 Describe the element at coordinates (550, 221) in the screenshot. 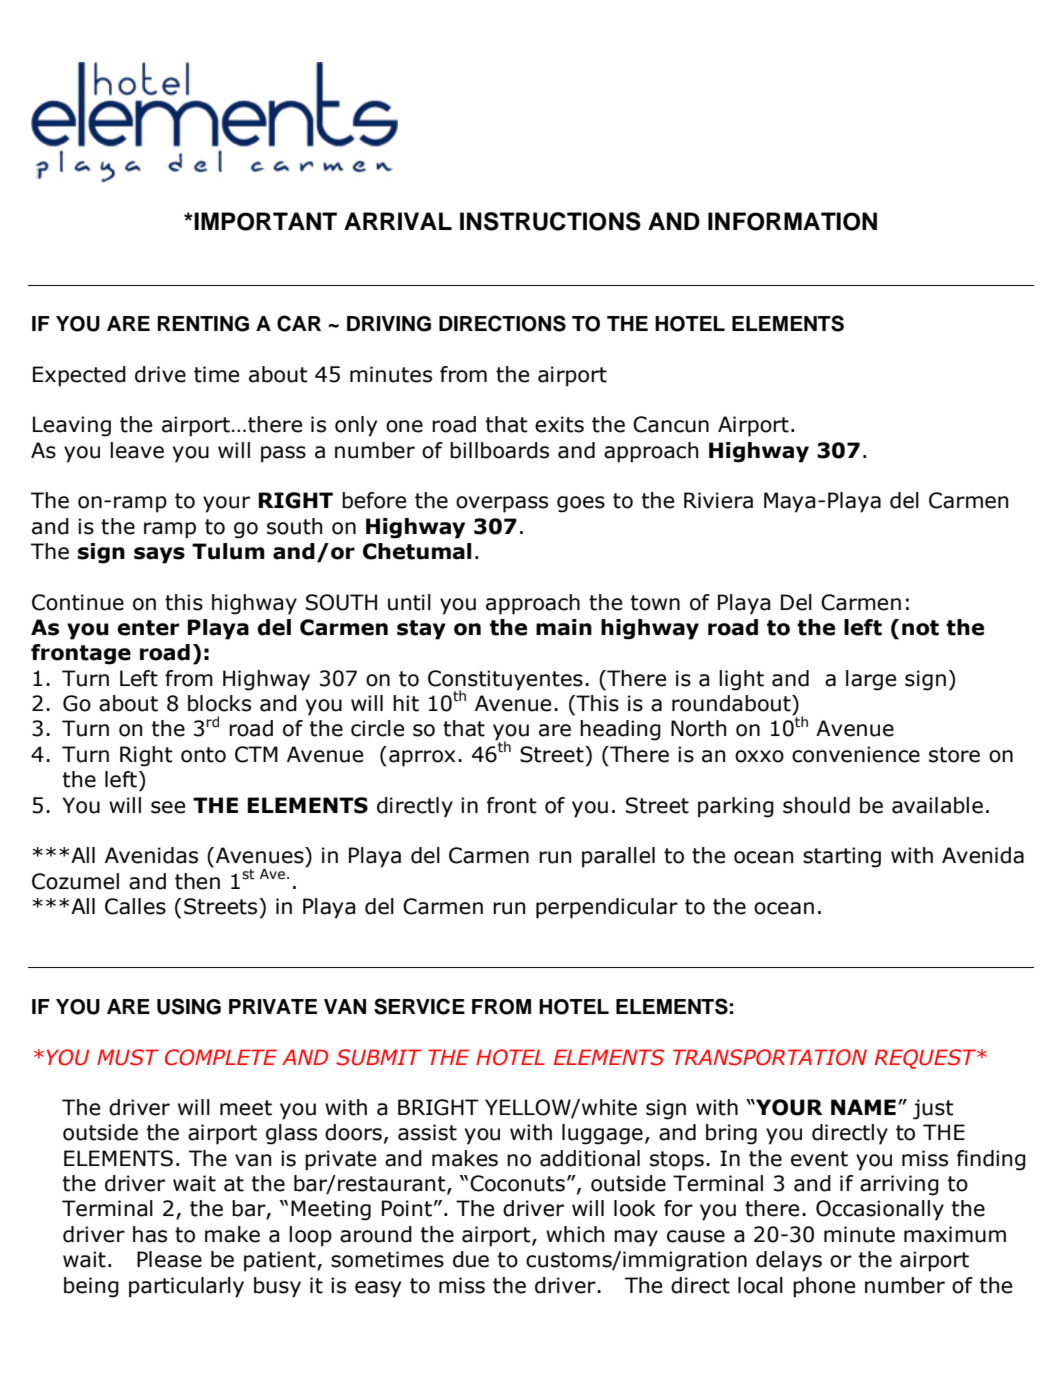

I see `INSTRUCTIONS` at that location.
